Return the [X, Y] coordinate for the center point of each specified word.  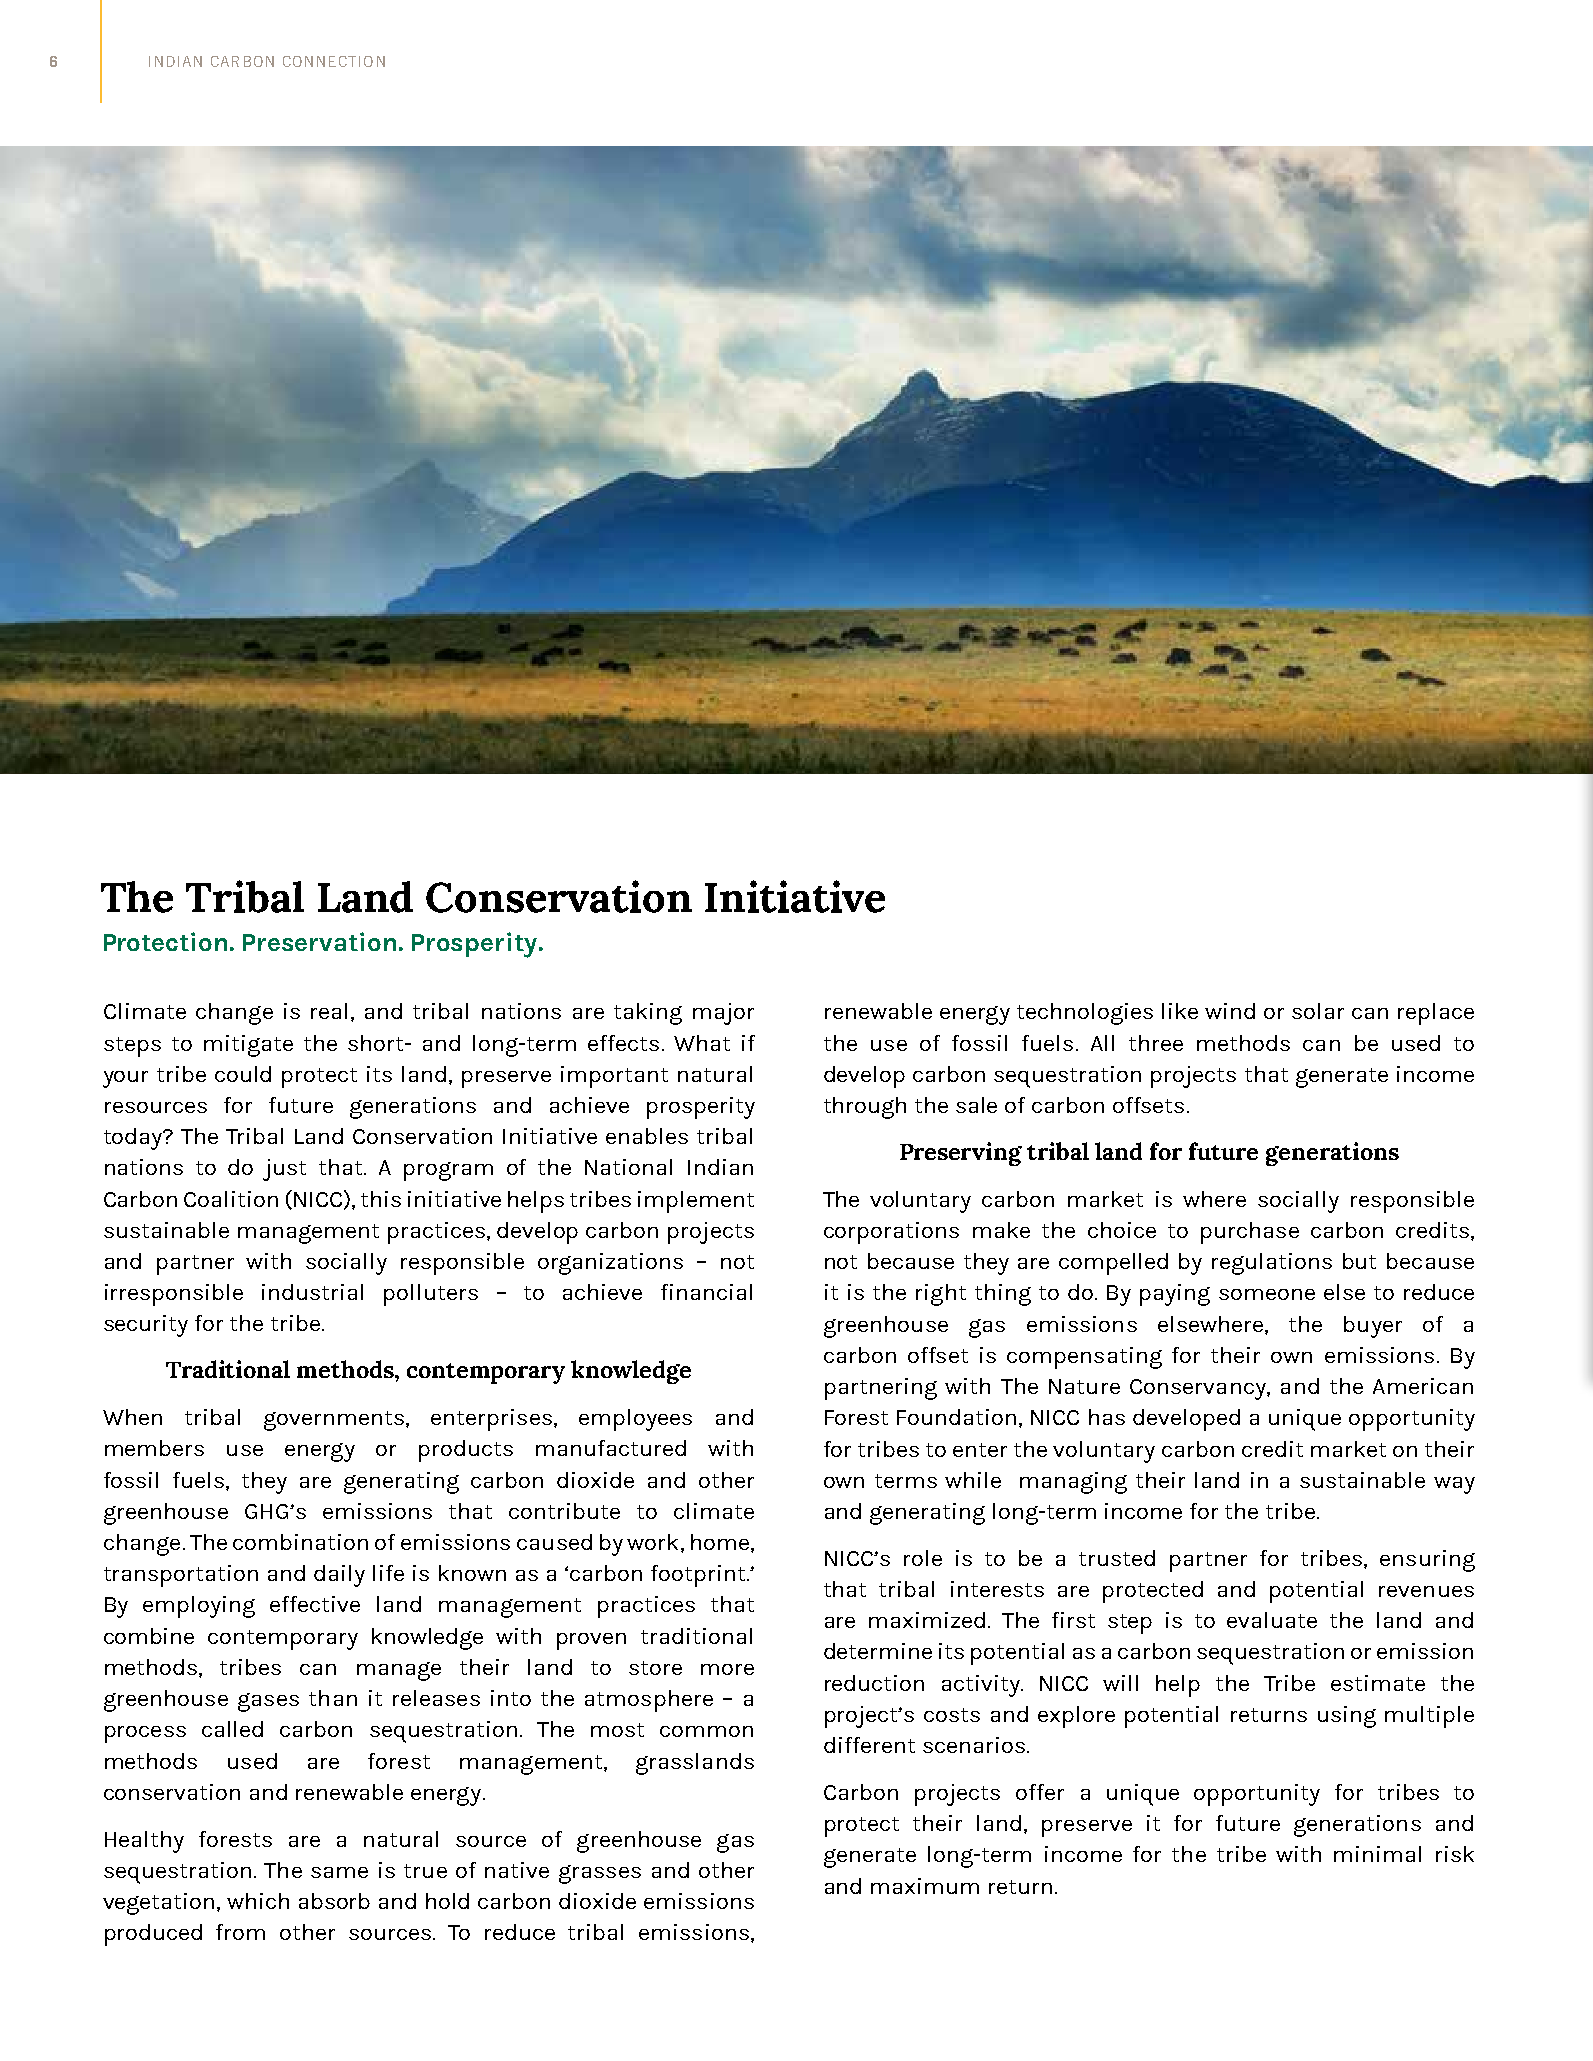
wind [1230, 1011]
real [329, 1011]
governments [334, 1421]
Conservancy [1199, 1389]
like [1180, 1011]
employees [635, 1420]
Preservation [319, 941]
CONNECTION [334, 61]
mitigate [248, 1046]
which [258, 1901]
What [702, 1043]
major [723, 1014]
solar [1318, 1011]
